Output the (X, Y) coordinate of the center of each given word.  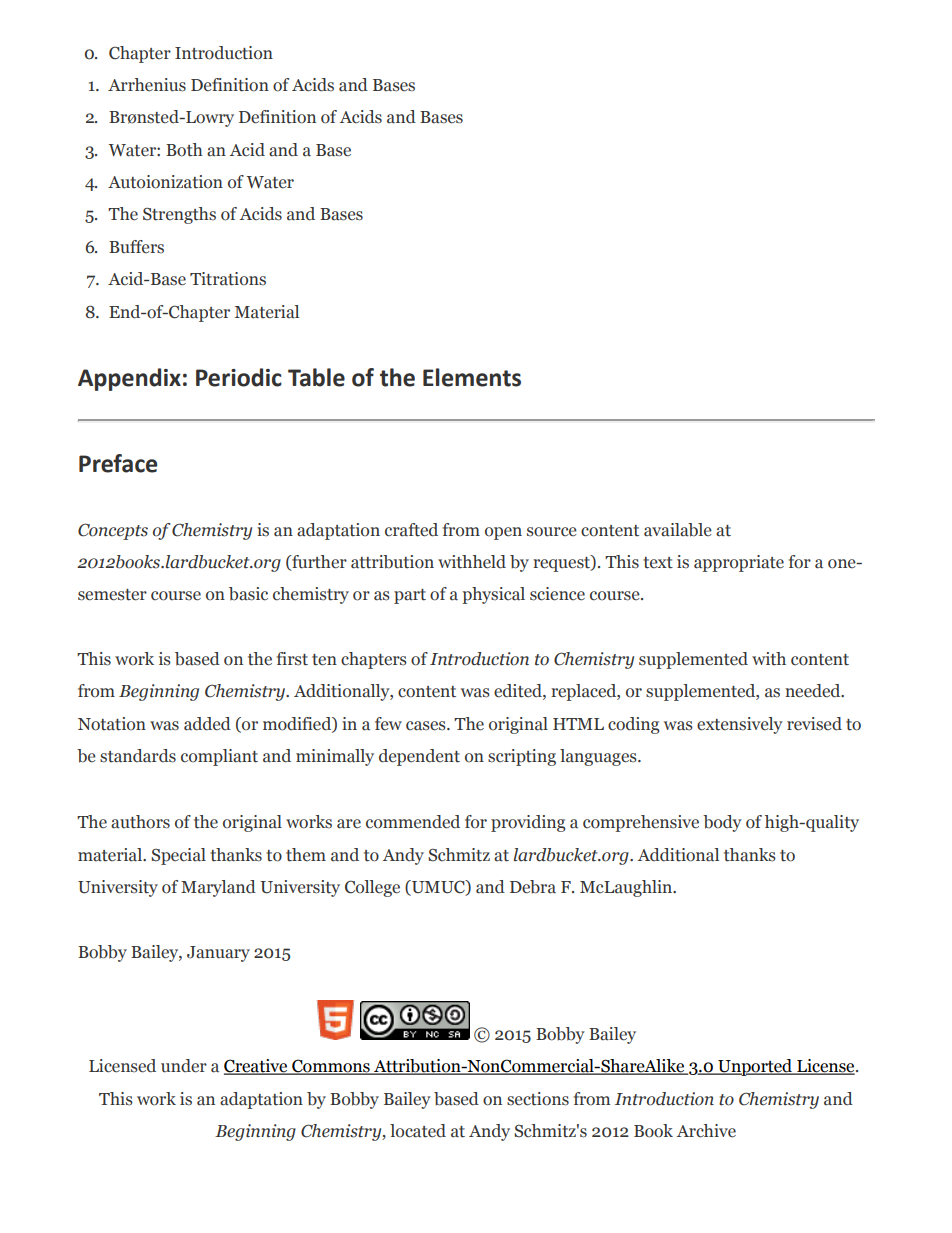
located (418, 1131)
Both (184, 150)
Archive (706, 1131)
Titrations (228, 279)
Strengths (179, 215)
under (184, 1066)
